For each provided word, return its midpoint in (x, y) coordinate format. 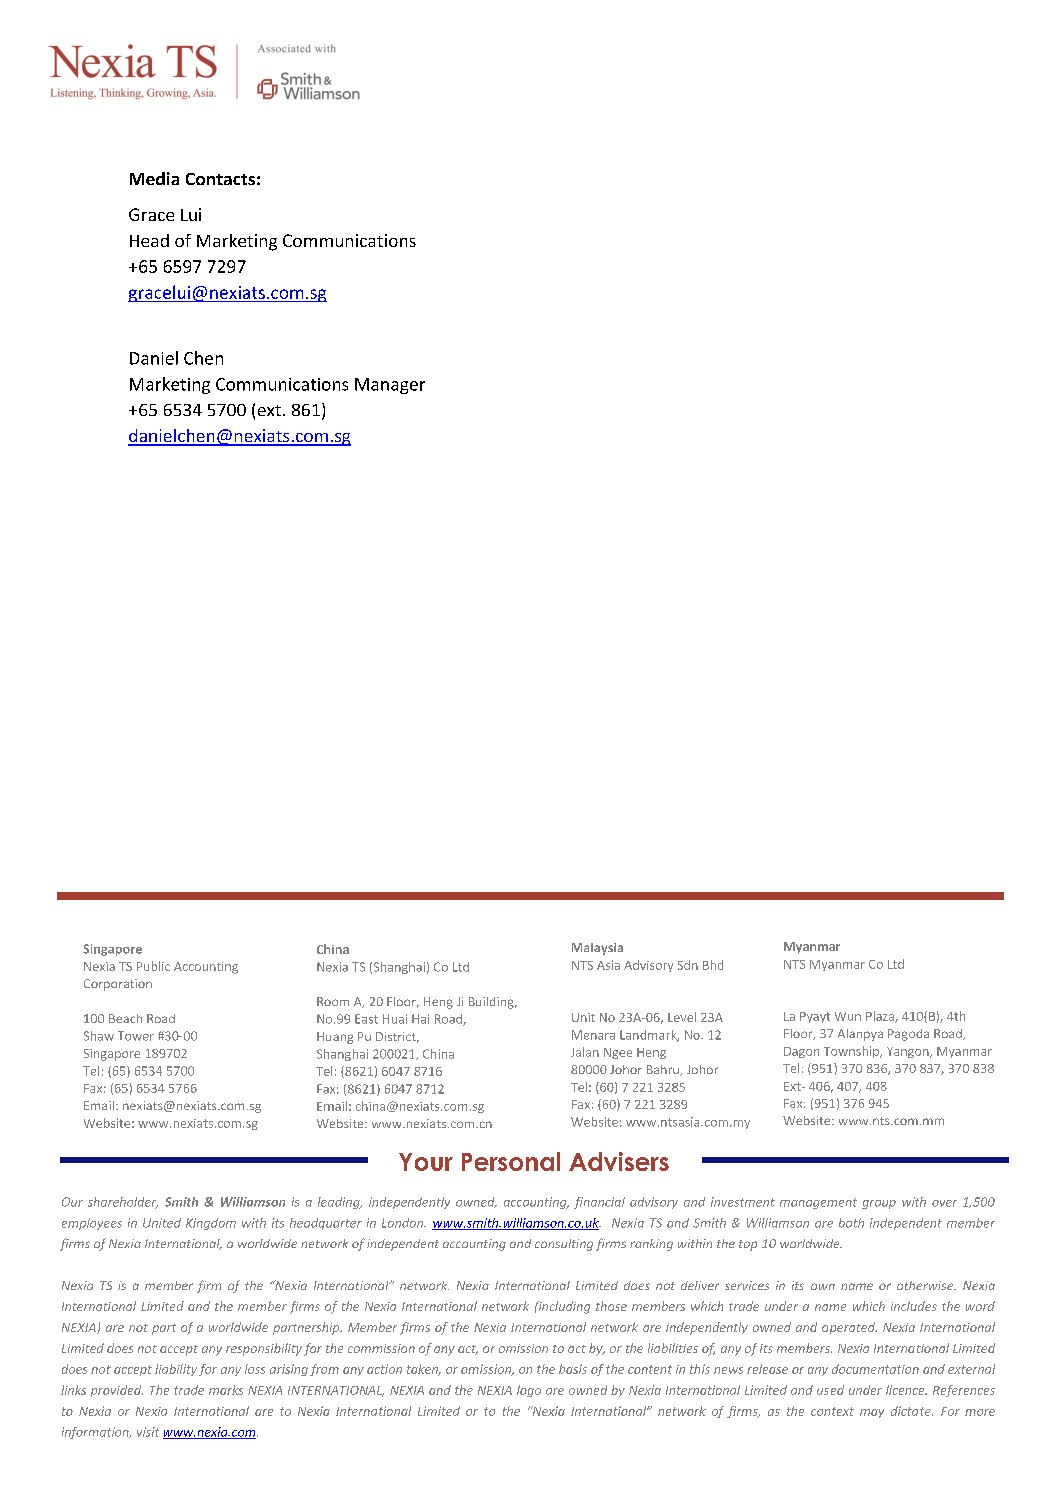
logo (529, 1391)
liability (176, 1370)
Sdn (688, 965)
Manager (390, 386)
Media (154, 178)
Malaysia (597, 949)
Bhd (713, 965)
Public (153, 966)
